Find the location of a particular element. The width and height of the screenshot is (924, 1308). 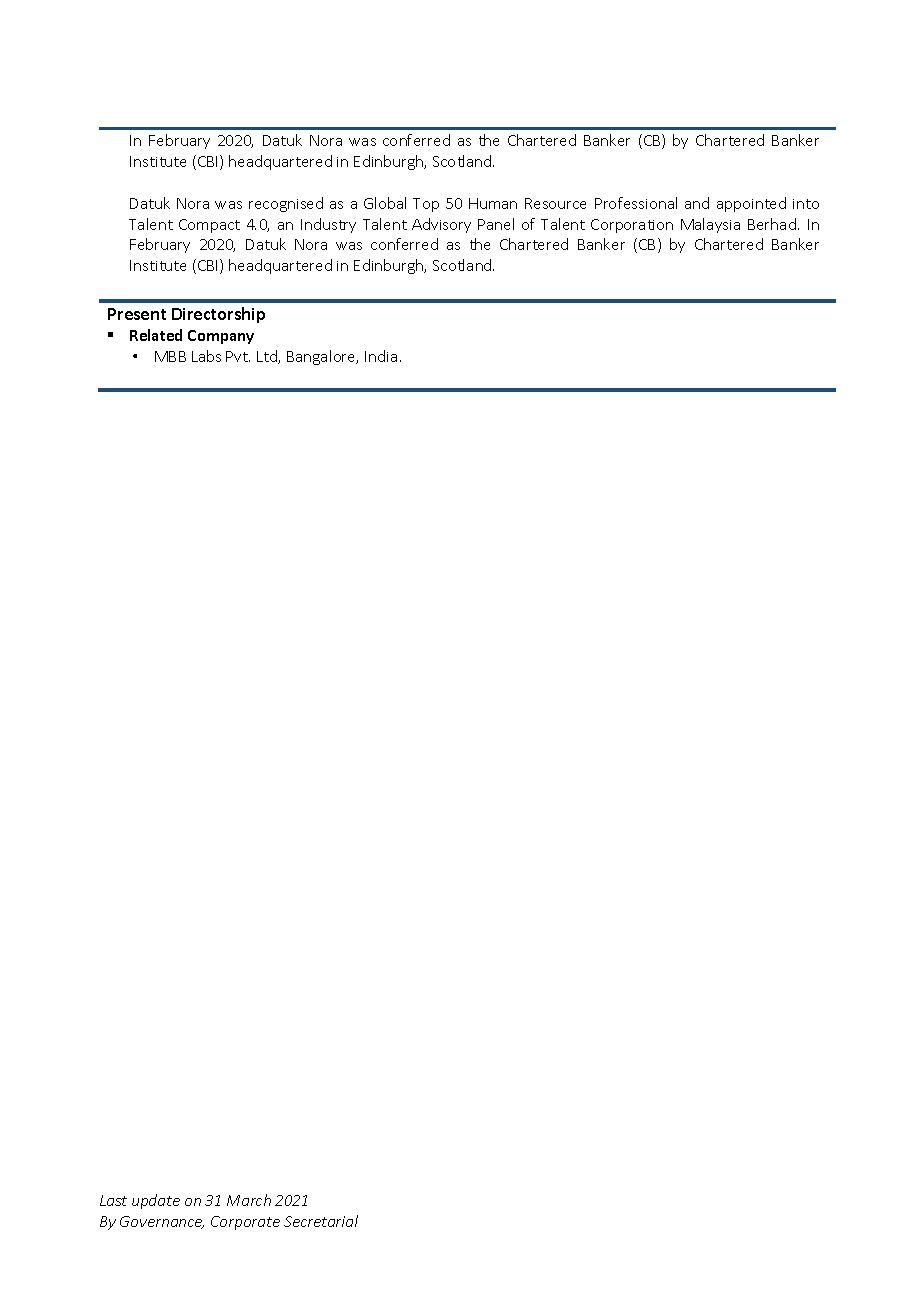

Secretarial is located at coordinates (321, 1221).
